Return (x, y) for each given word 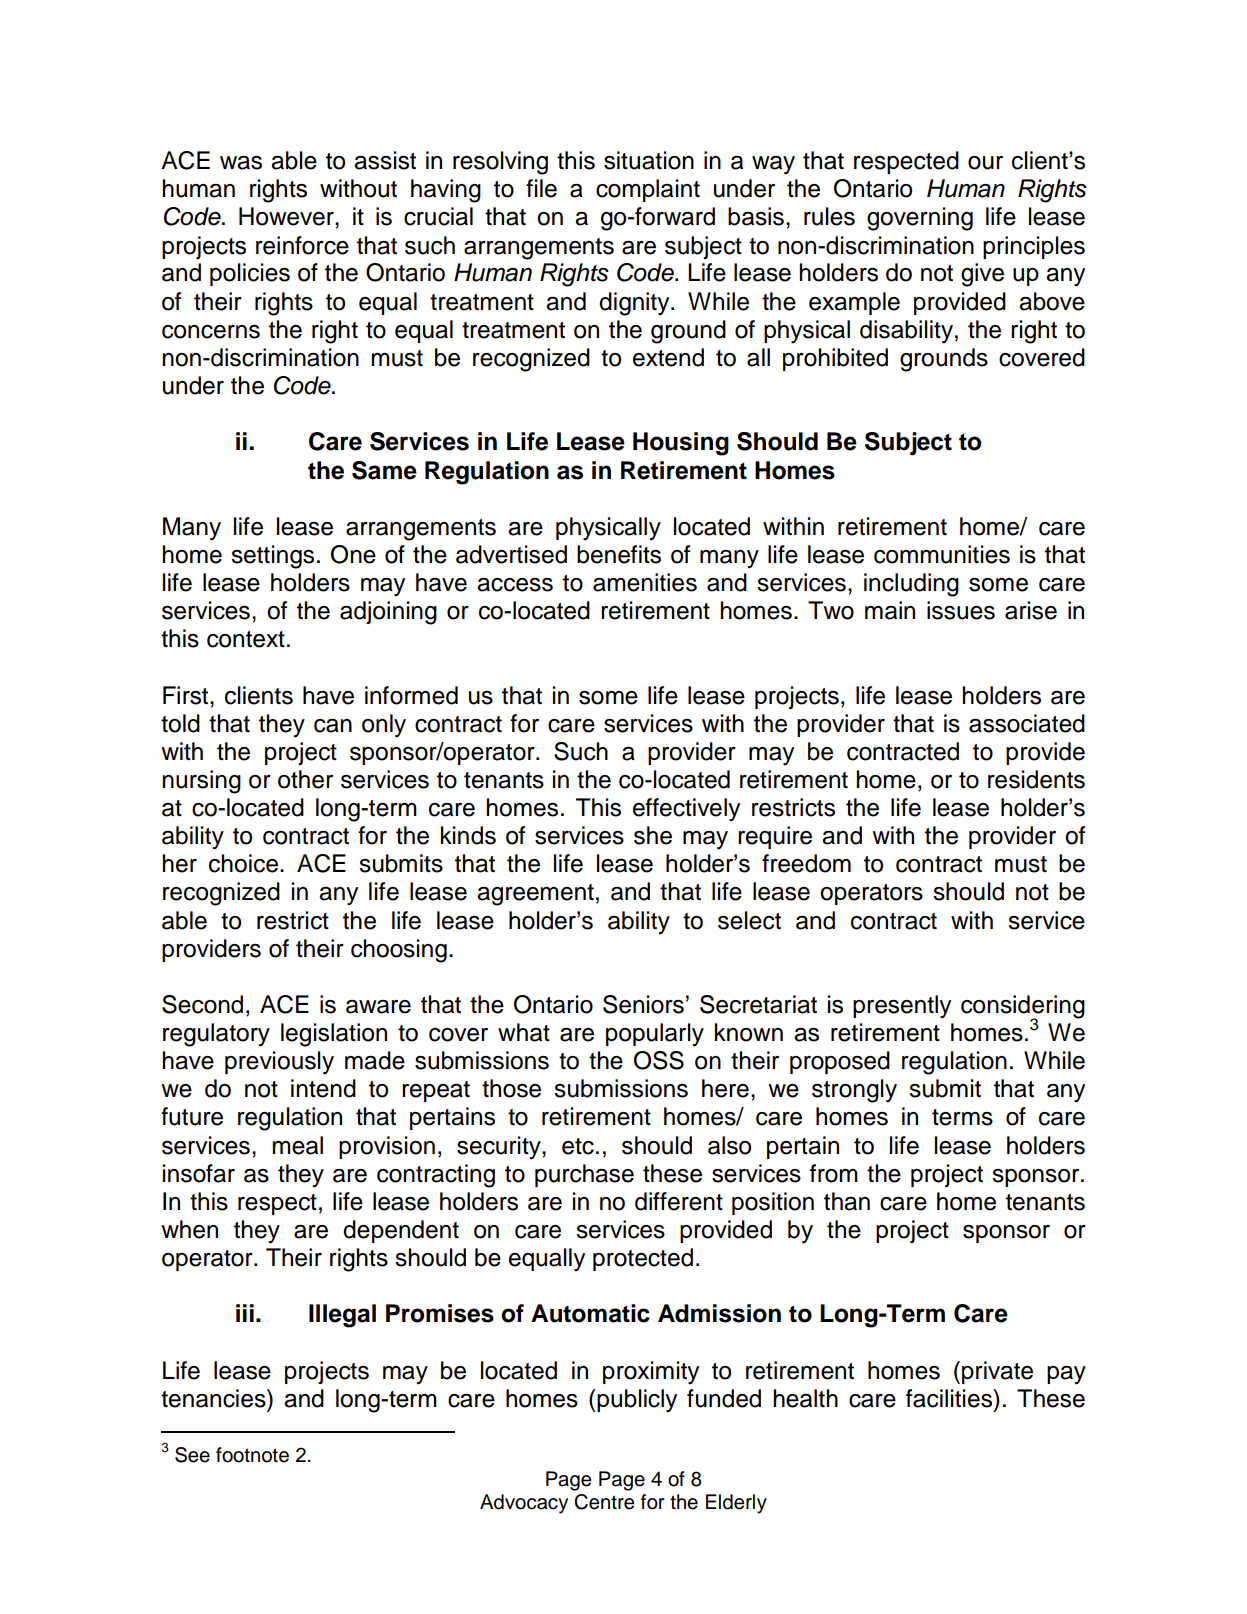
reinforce (302, 245)
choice (245, 863)
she (653, 835)
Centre (604, 1502)
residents (1036, 779)
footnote (252, 1455)
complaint (648, 190)
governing (920, 219)
